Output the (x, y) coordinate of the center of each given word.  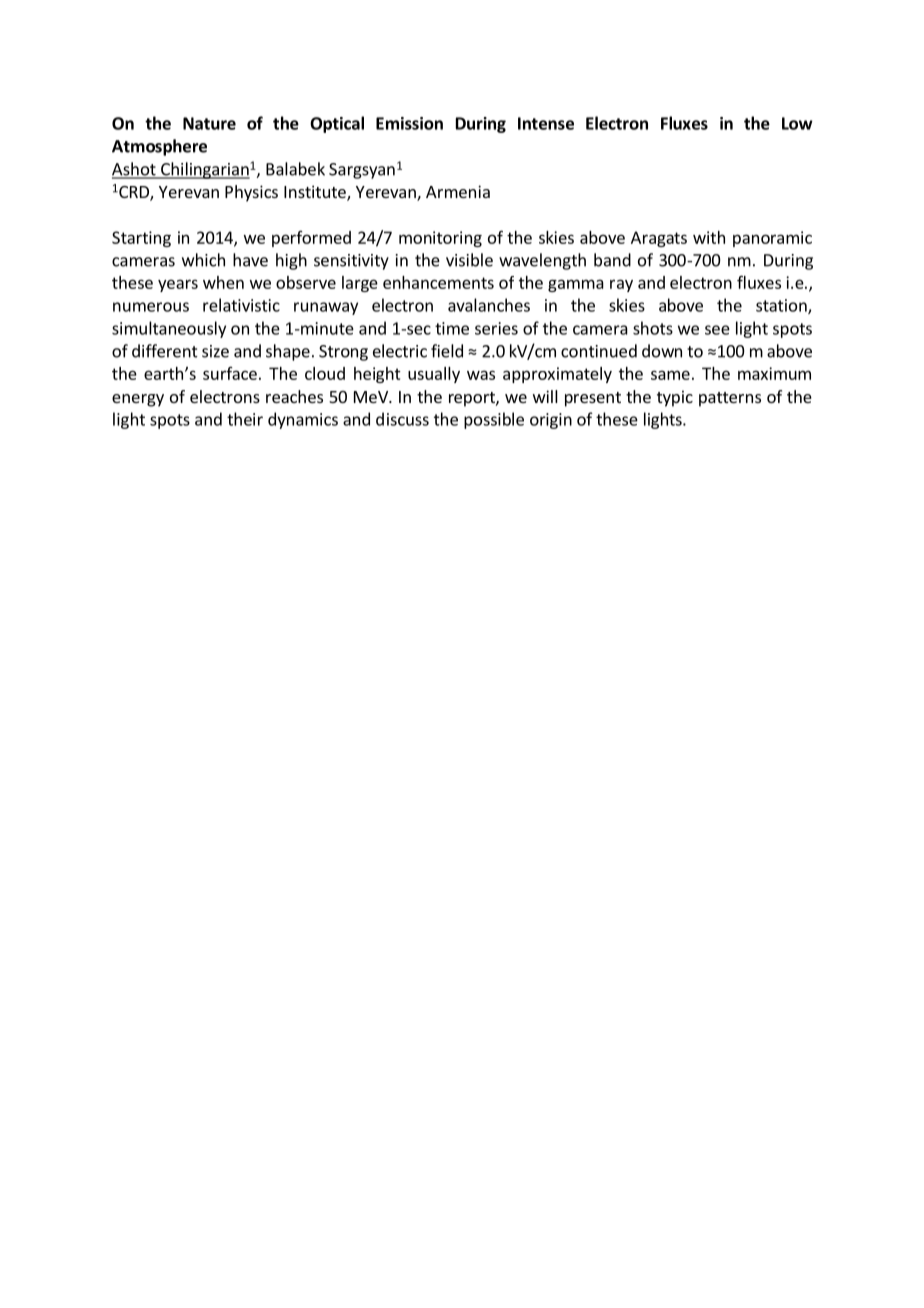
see (717, 330)
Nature (209, 123)
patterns (730, 399)
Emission (409, 123)
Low (797, 123)
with (709, 237)
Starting (141, 239)
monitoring (440, 239)
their (245, 419)
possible (494, 420)
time (452, 328)
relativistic (241, 305)
